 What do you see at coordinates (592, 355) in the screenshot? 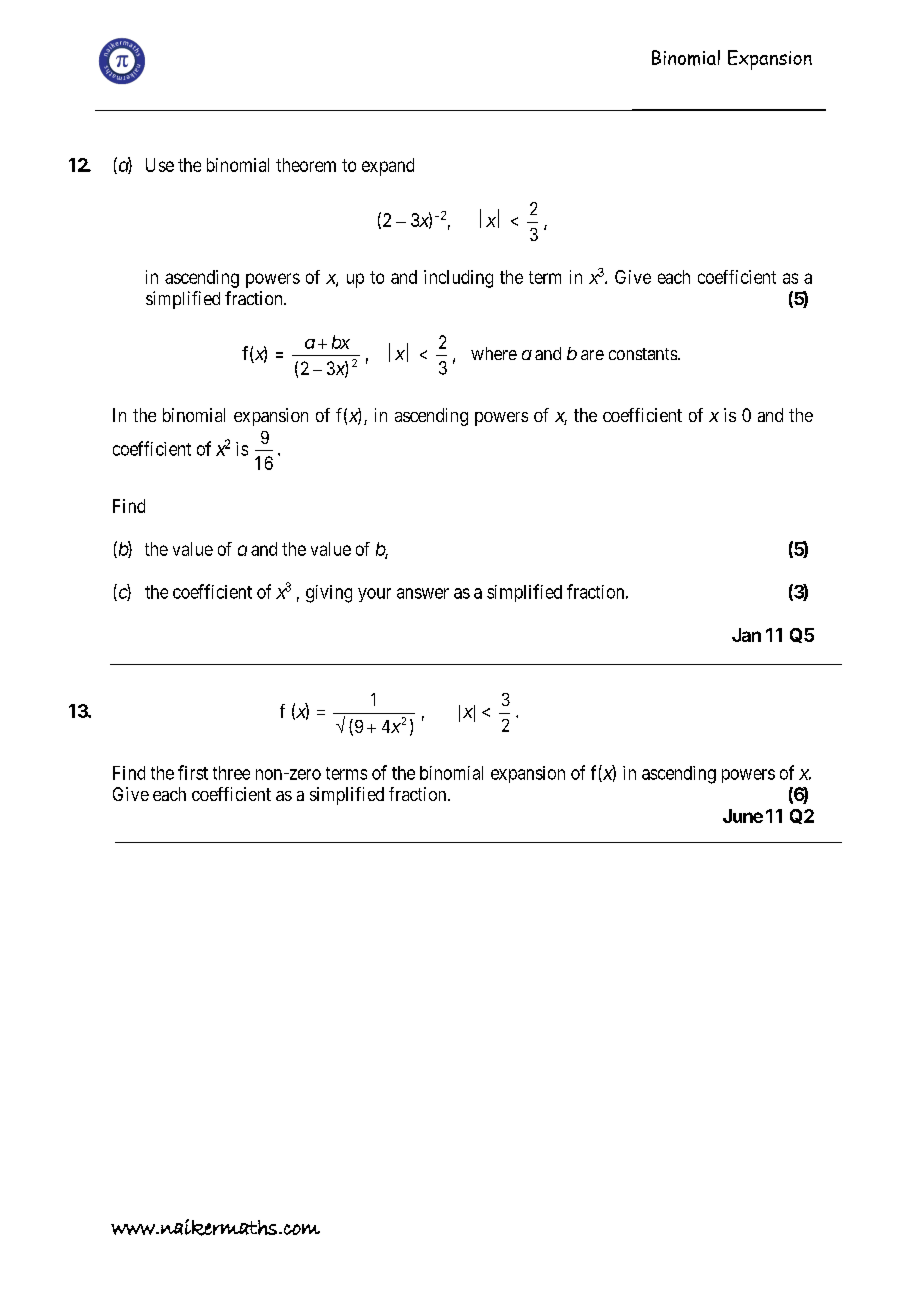
I see `are` at bounding box center [592, 355].
